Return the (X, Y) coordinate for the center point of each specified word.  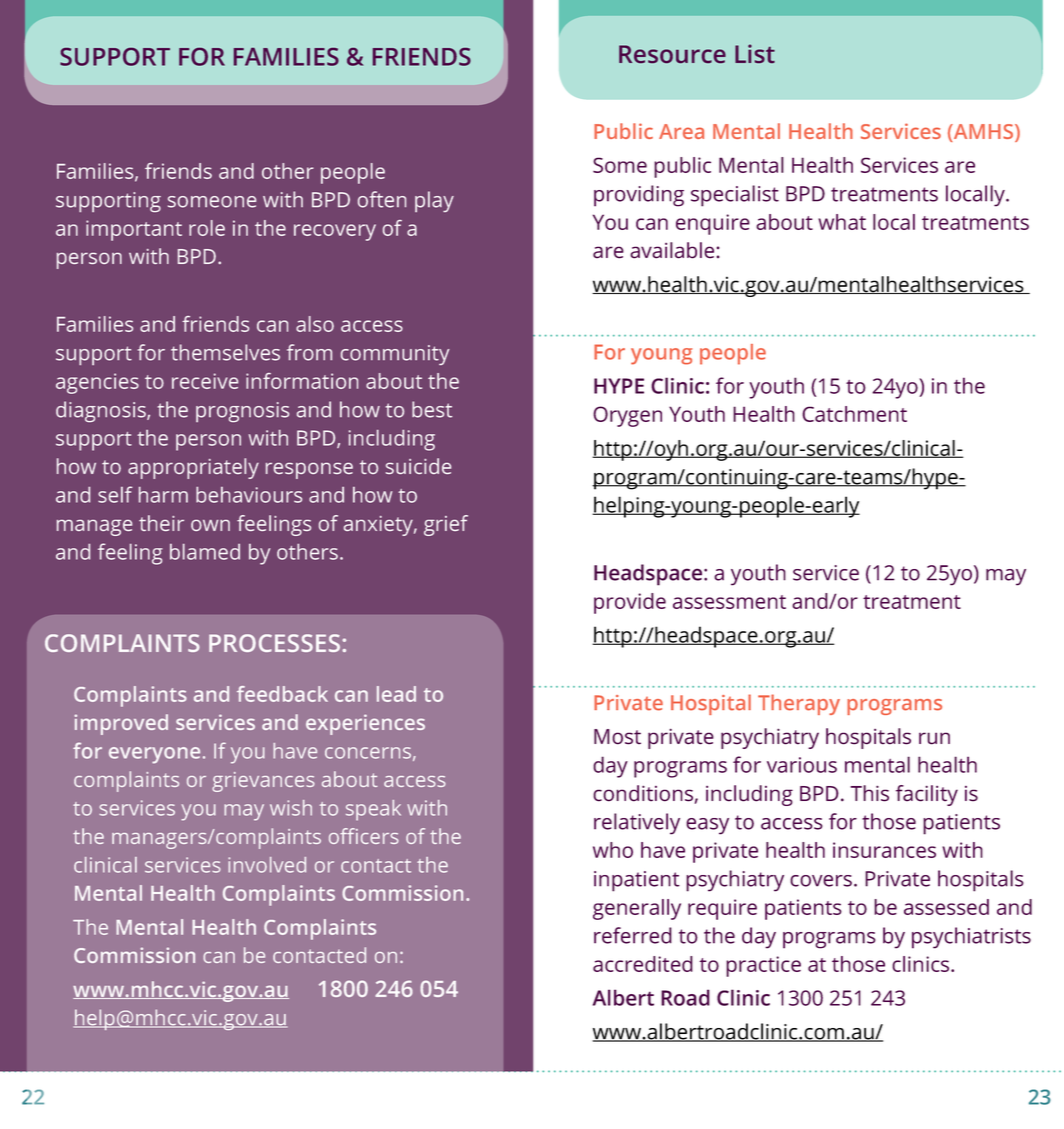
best (432, 409)
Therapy (799, 704)
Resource (672, 54)
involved (267, 865)
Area (681, 131)
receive (205, 381)
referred (633, 935)
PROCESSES (276, 643)
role (207, 228)
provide (630, 603)
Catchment (854, 414)
